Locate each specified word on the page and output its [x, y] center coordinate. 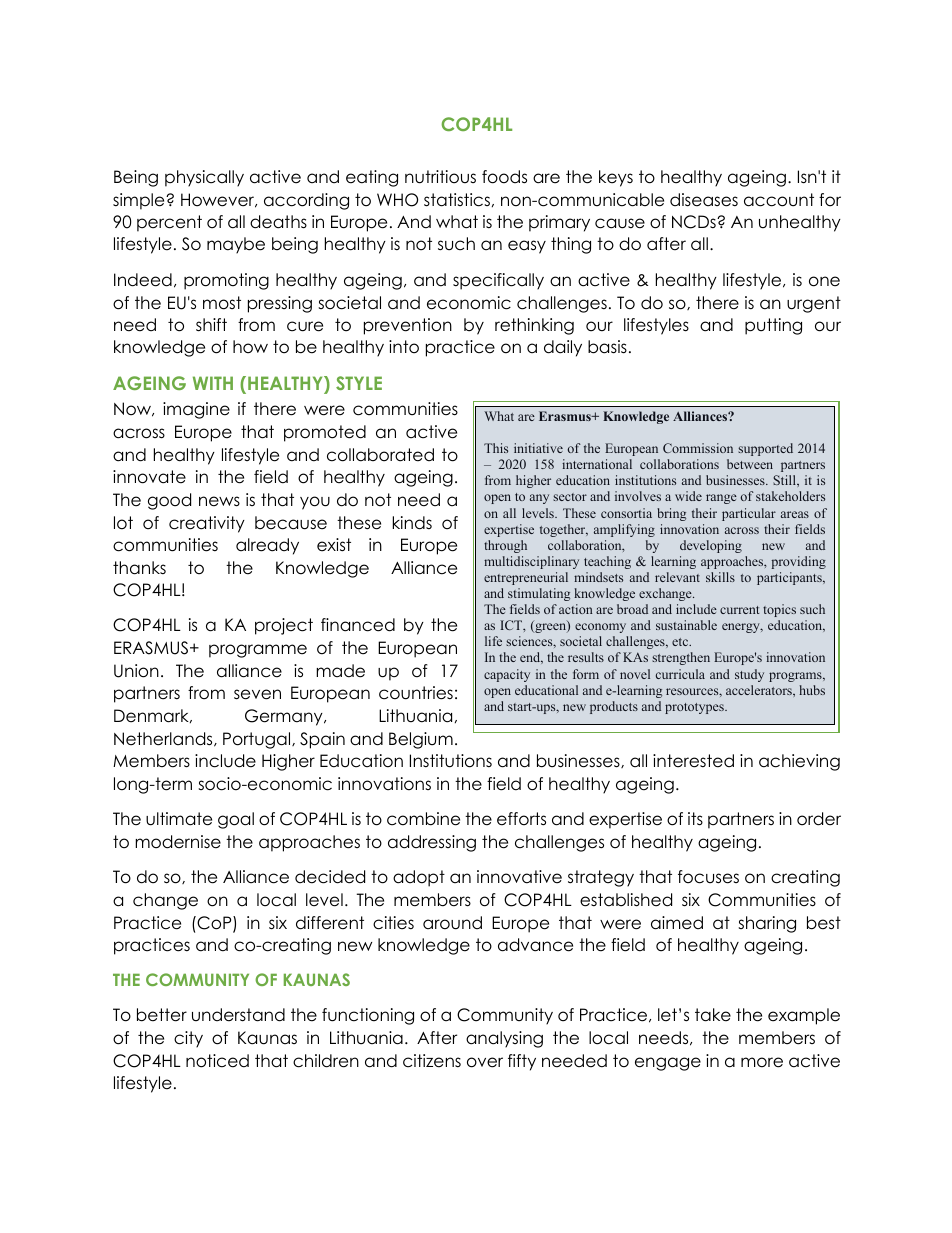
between [750, 464]
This [496, 448]
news [219, 501]
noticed [217, 1061]
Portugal [258, 740]
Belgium [421, 740]
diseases [704, 200]
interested [693, 761]
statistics [457, 200]
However [219, 200]
